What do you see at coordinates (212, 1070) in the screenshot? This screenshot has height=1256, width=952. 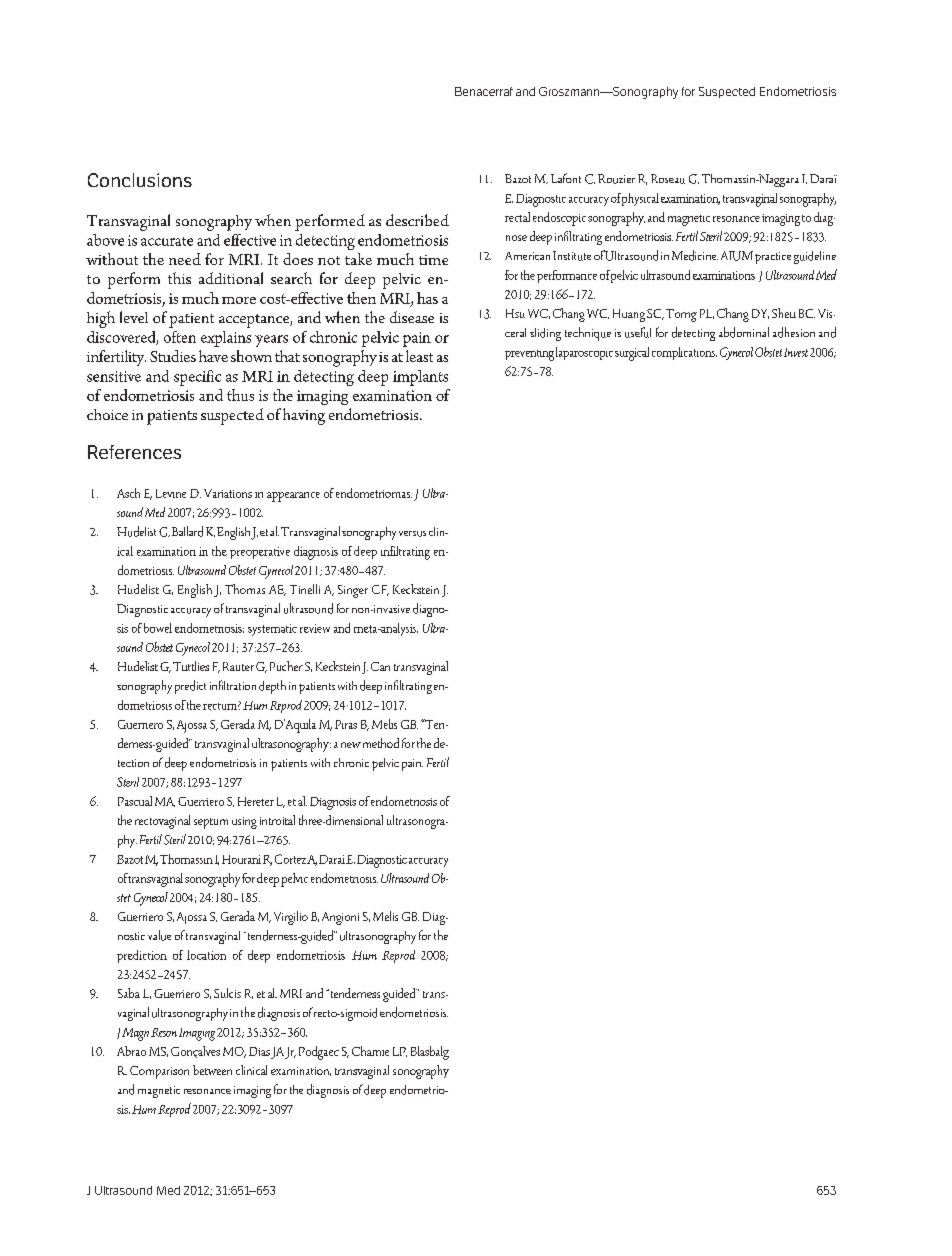 I see `between` at bounding box center [212, 1070].
